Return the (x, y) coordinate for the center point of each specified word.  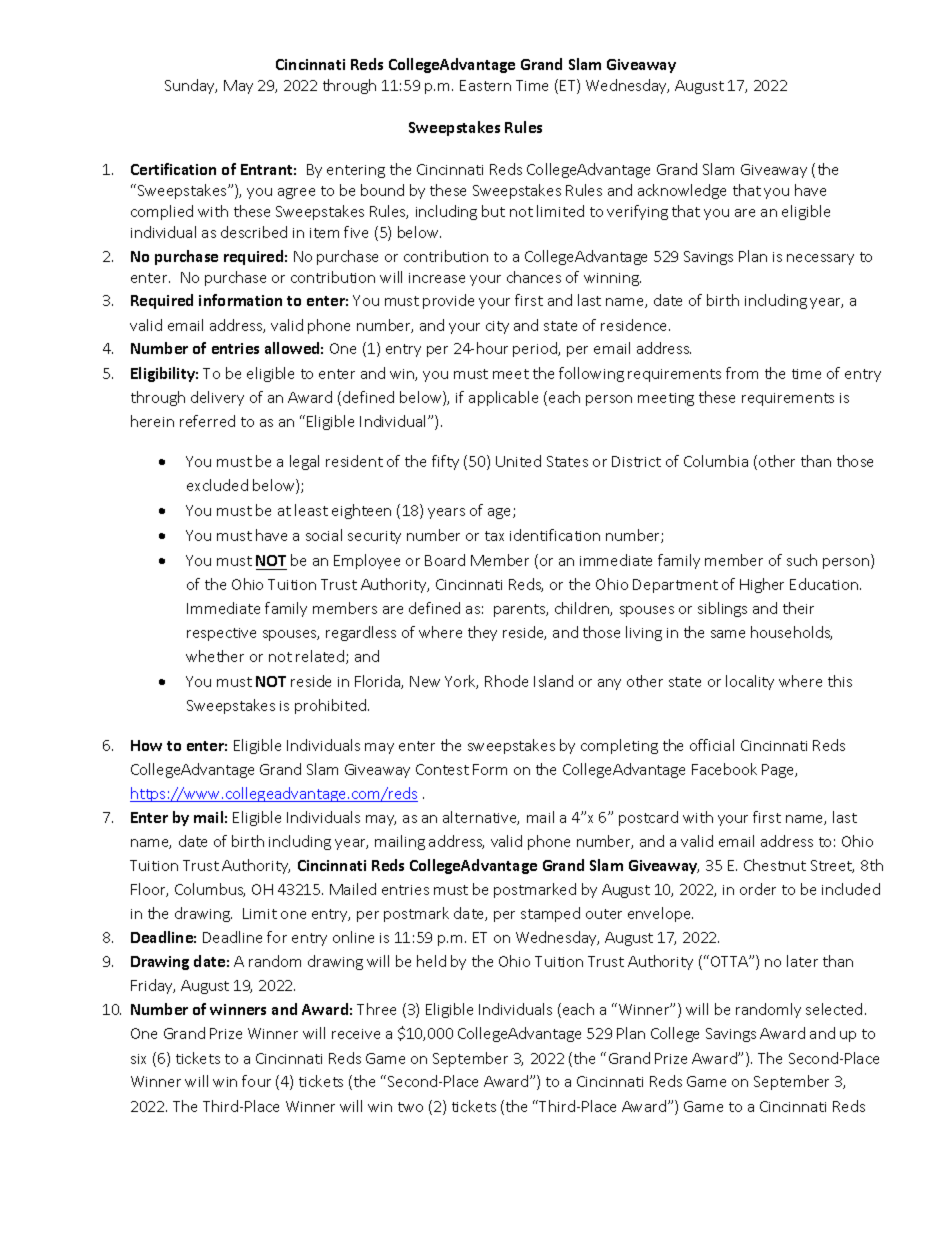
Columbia (716, 461)
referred (207, 421)
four (256, 1081)
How (146, 745)
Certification (173, 169)
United (518, 461)
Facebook (724, 769)
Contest (442, 769)
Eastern (485, 85)
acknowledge (682, 191)
